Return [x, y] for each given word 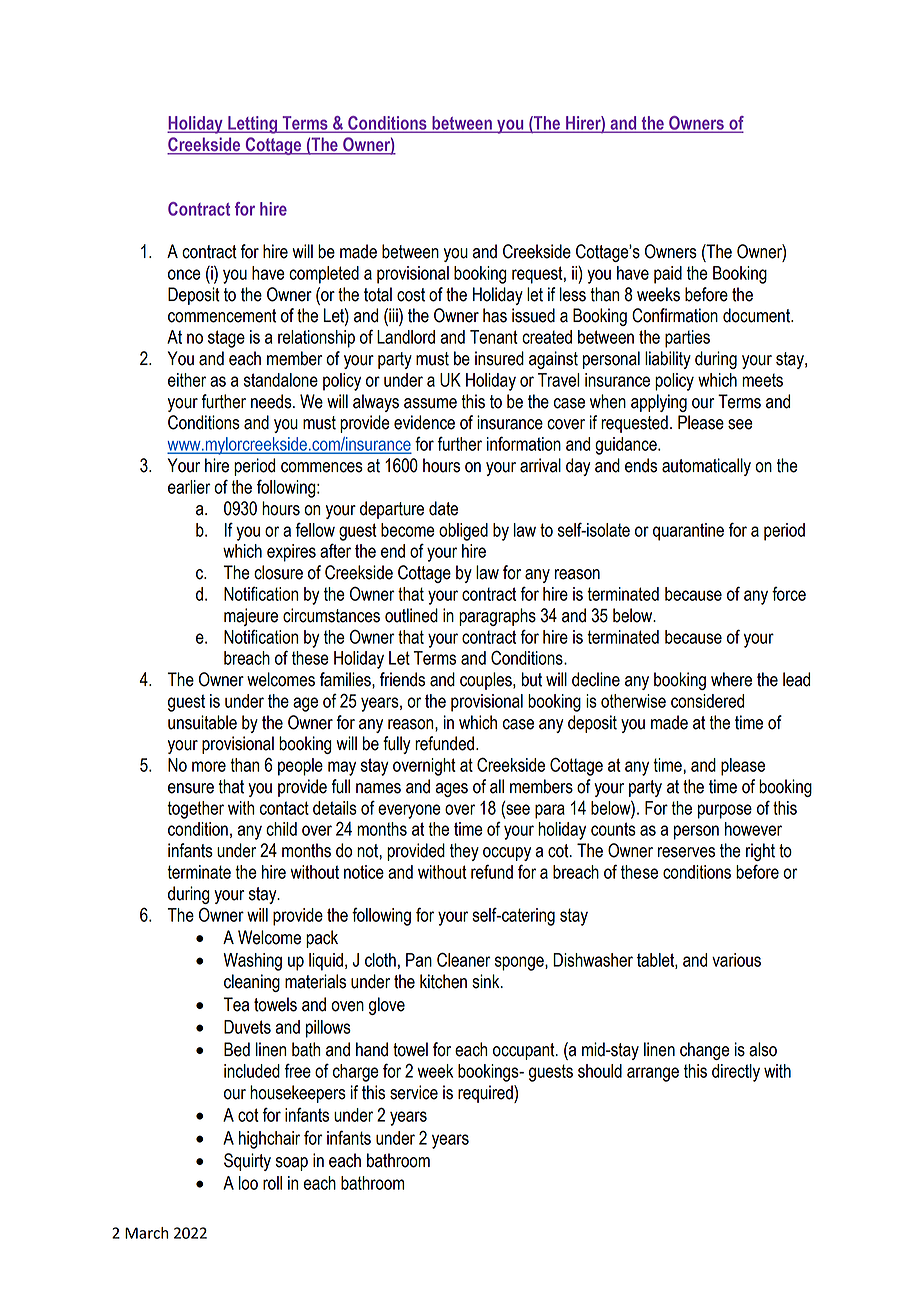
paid [668, 275]
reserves [686, 852]
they [464, 852]
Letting [253, 125]
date [443, 508]
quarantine [688, 532]
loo [248, 1183]
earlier [189, 487]
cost [411, 295]
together [195, 810]
